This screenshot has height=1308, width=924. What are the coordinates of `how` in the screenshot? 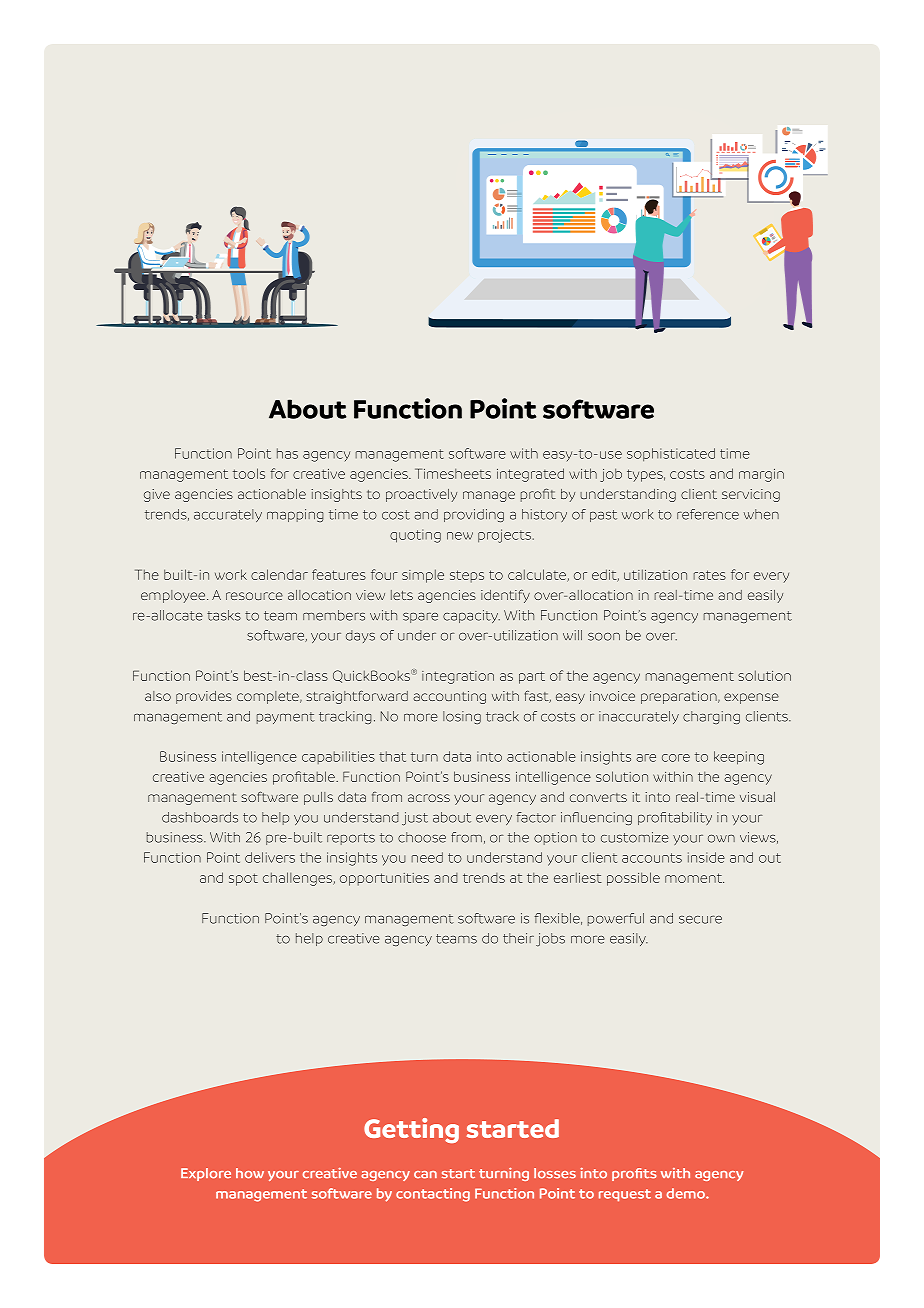 It's located at (250, 1173).
